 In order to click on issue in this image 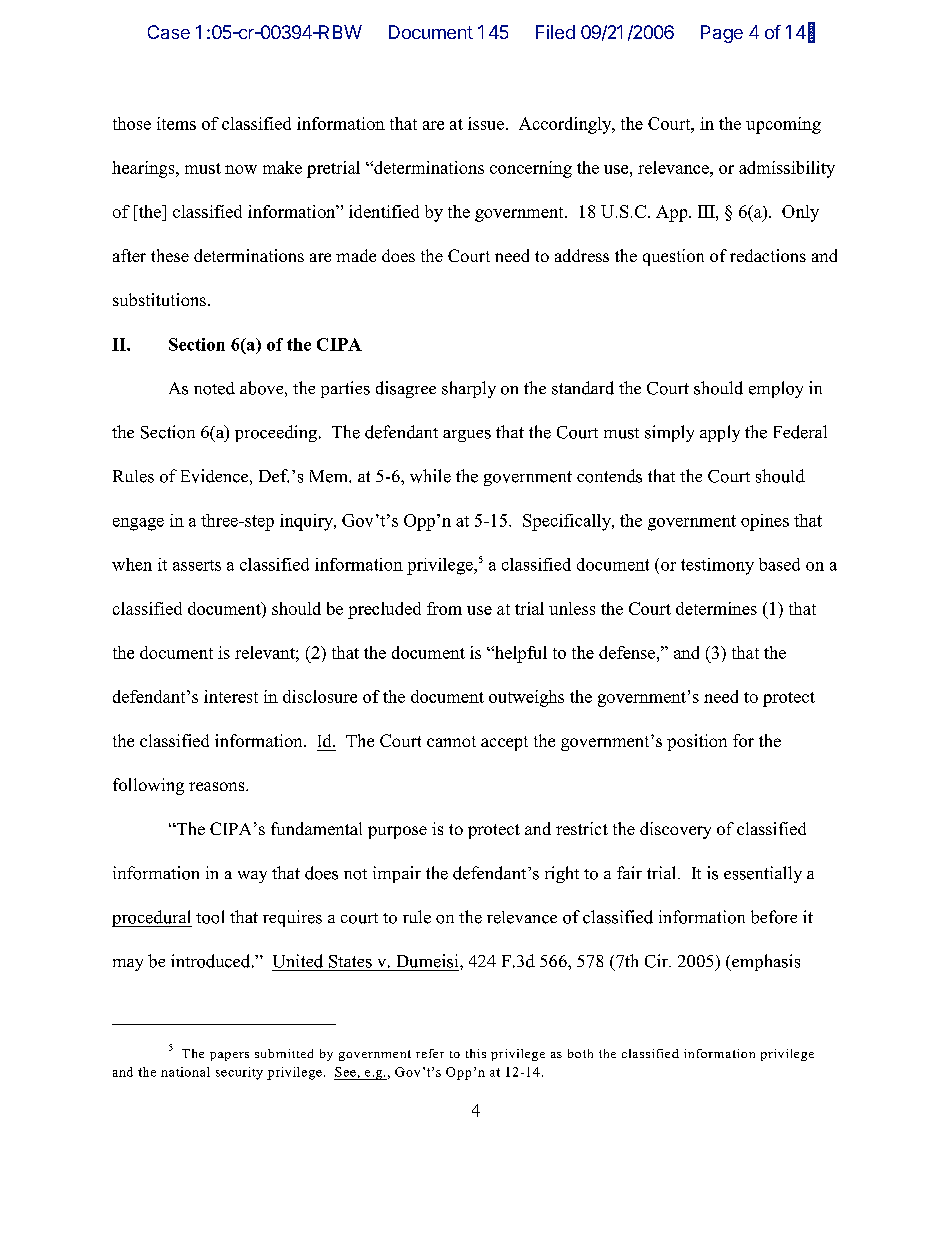, I will do `click(487, 123)`.
